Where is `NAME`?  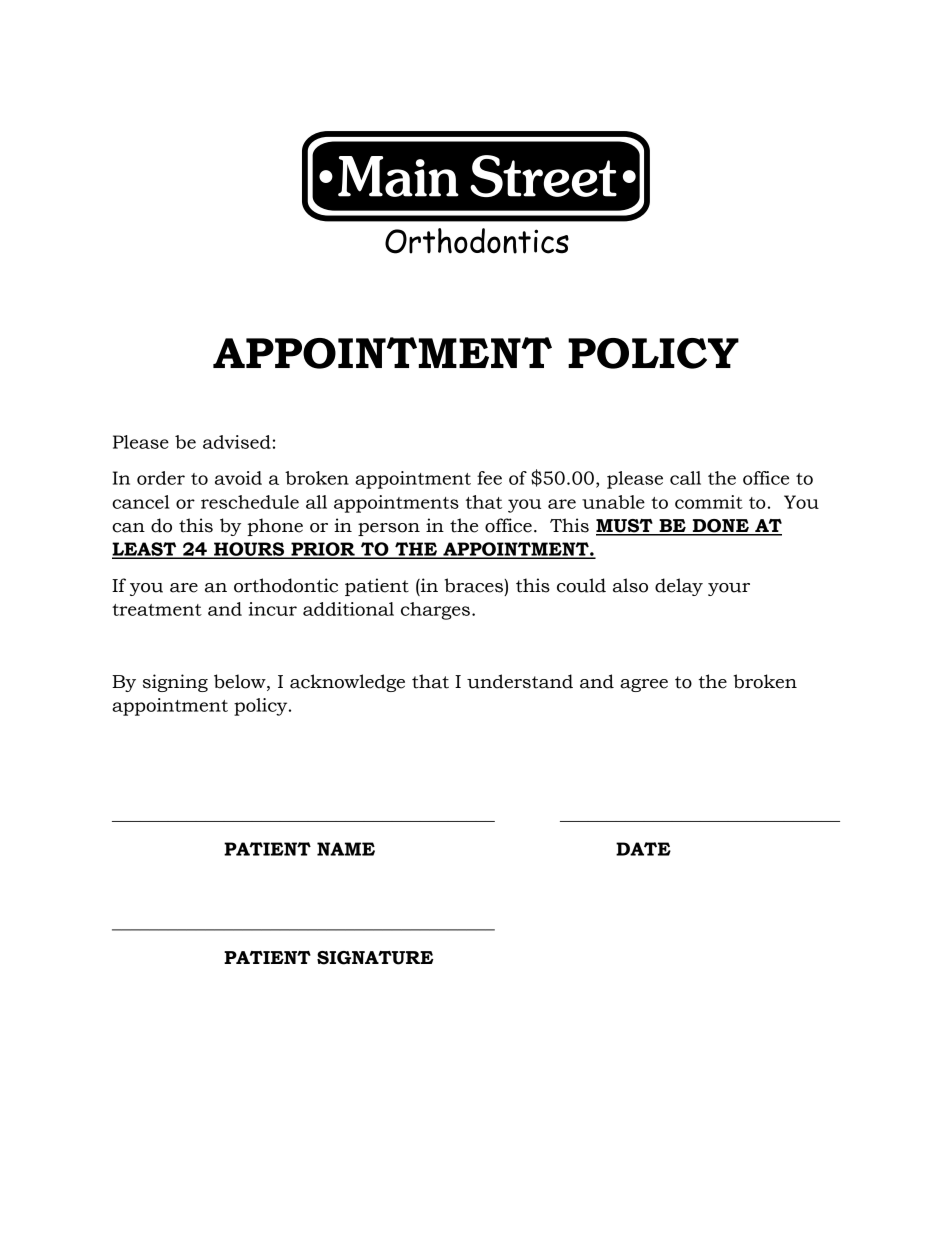
NAME is located at coordinates (346, 849).
